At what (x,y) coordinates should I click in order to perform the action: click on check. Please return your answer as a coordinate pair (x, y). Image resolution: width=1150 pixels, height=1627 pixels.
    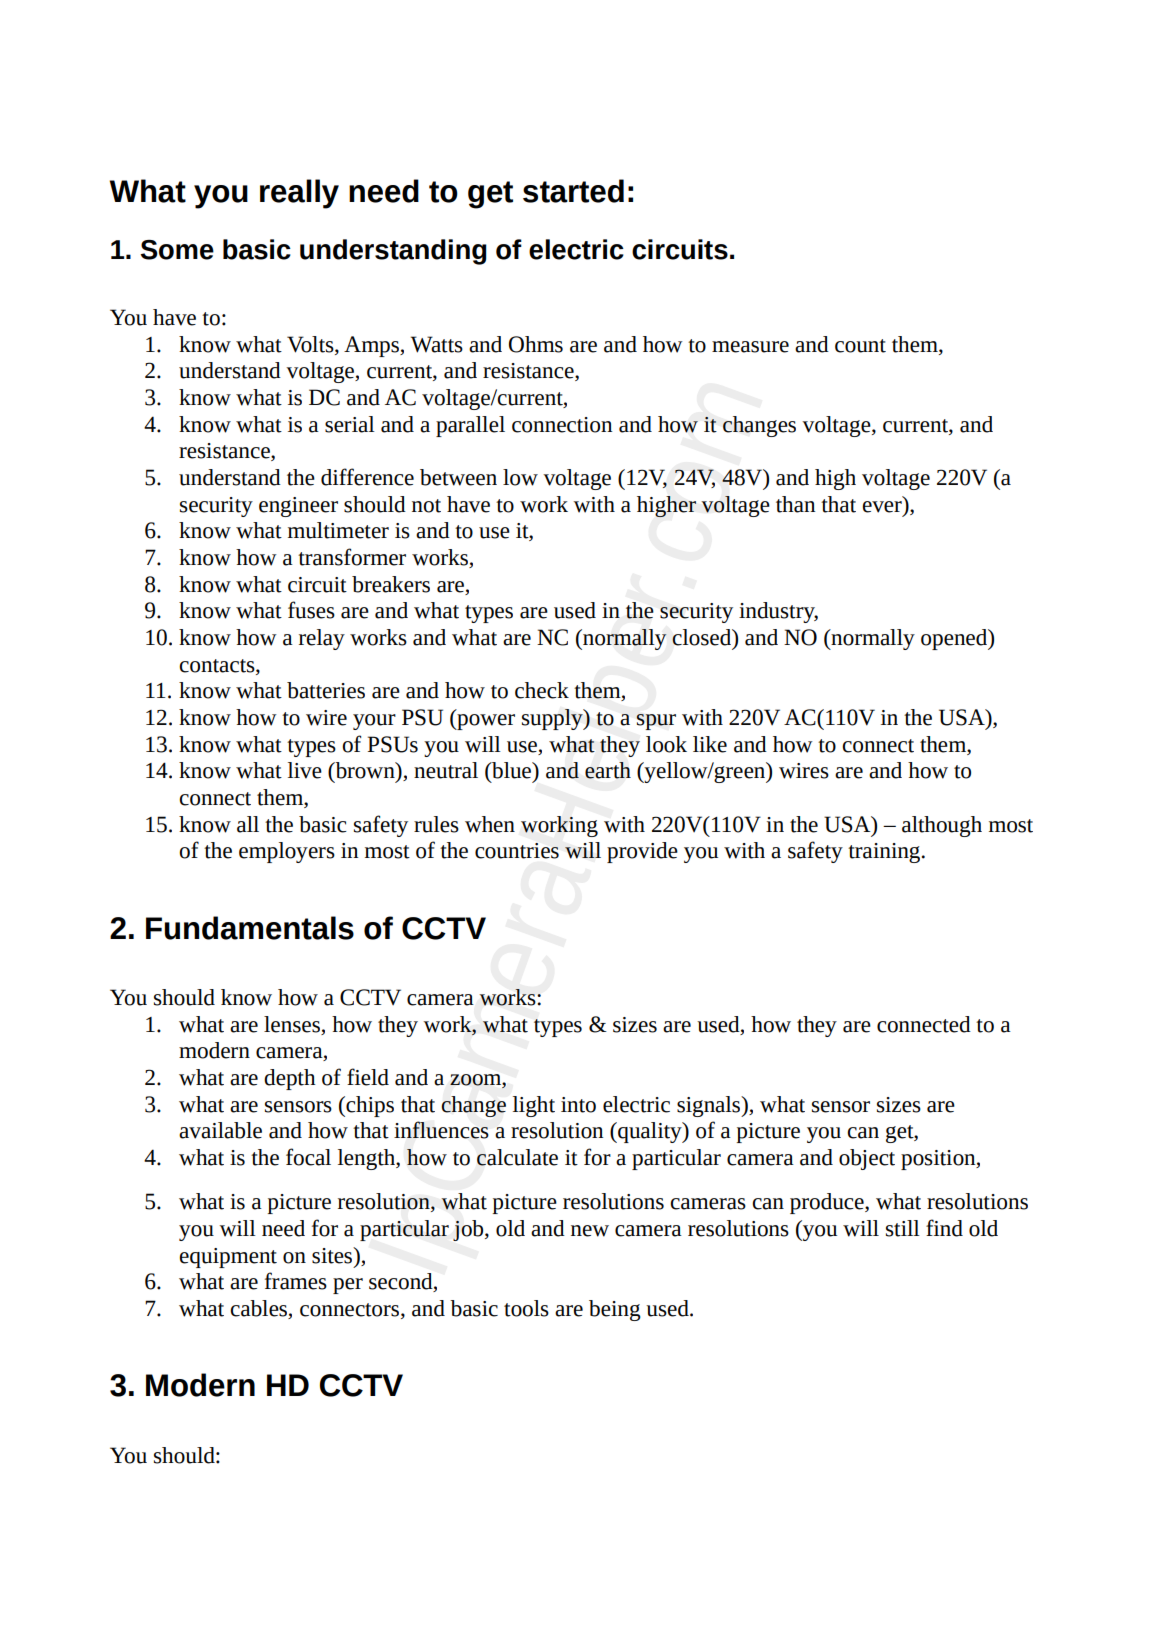
    Looking at the image, I should click on (542, 690).
